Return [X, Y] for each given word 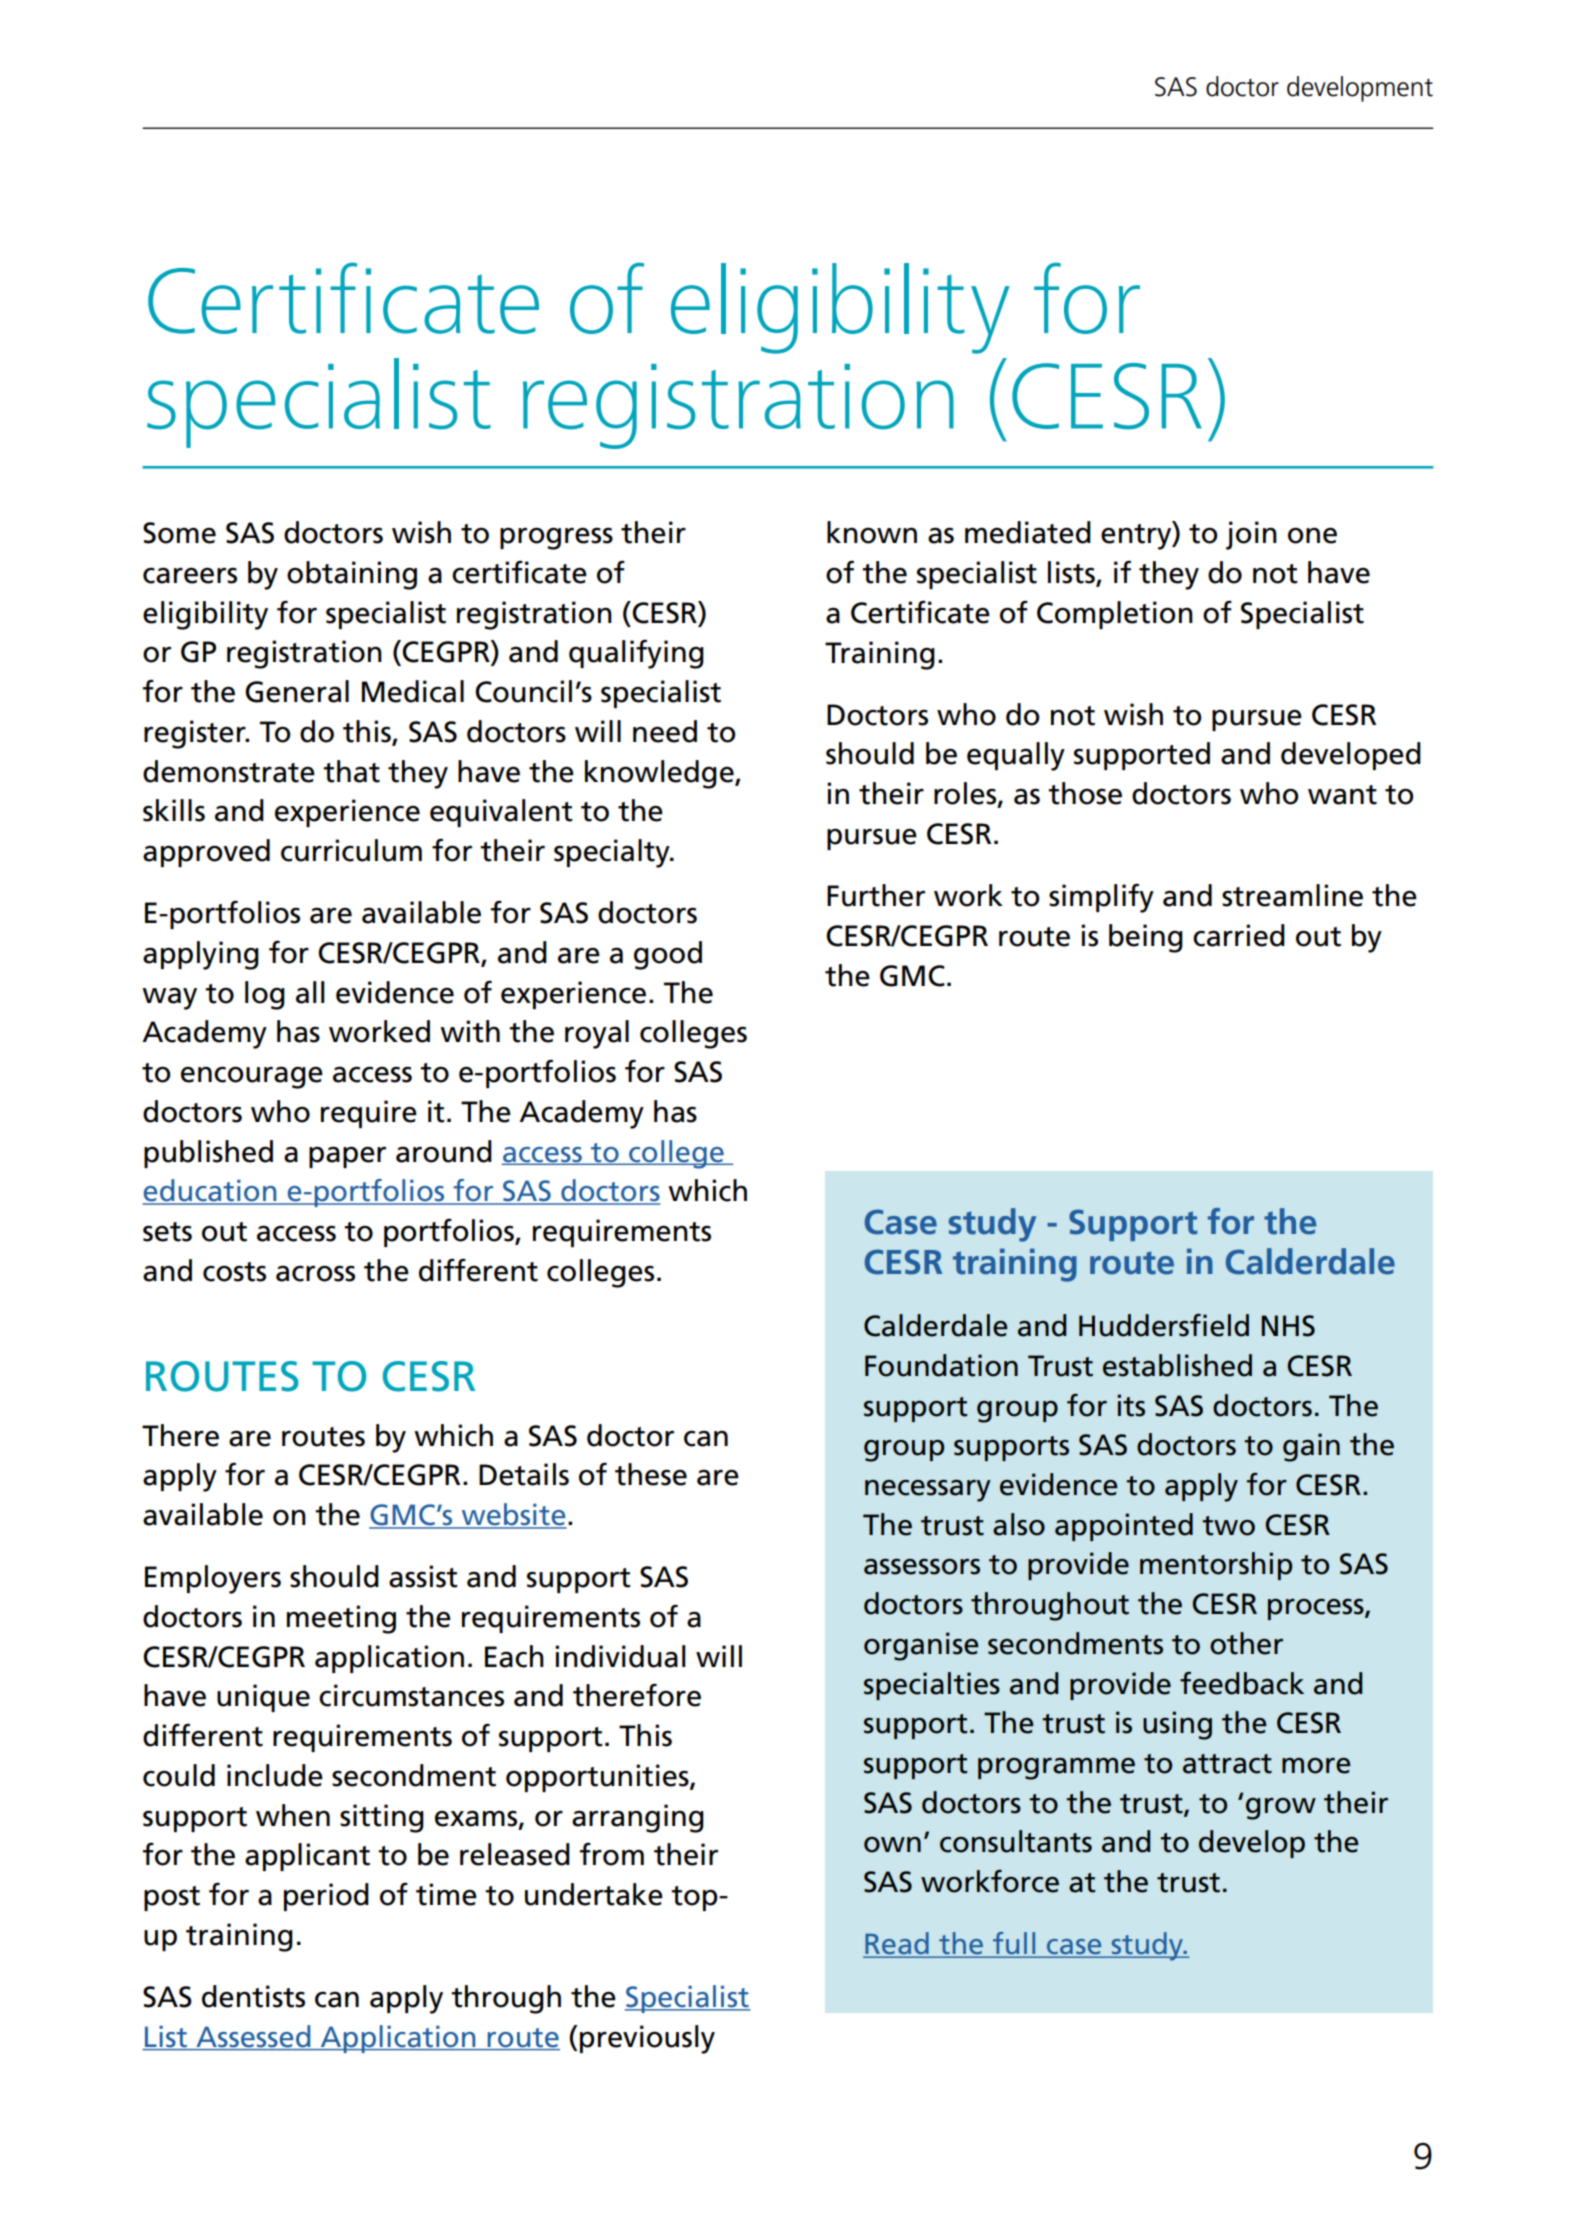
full [1014, 1944]
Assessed [253, 2037]
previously [647, 2039]
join [1251, 535]
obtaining [352, 575]
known [872, 532]
